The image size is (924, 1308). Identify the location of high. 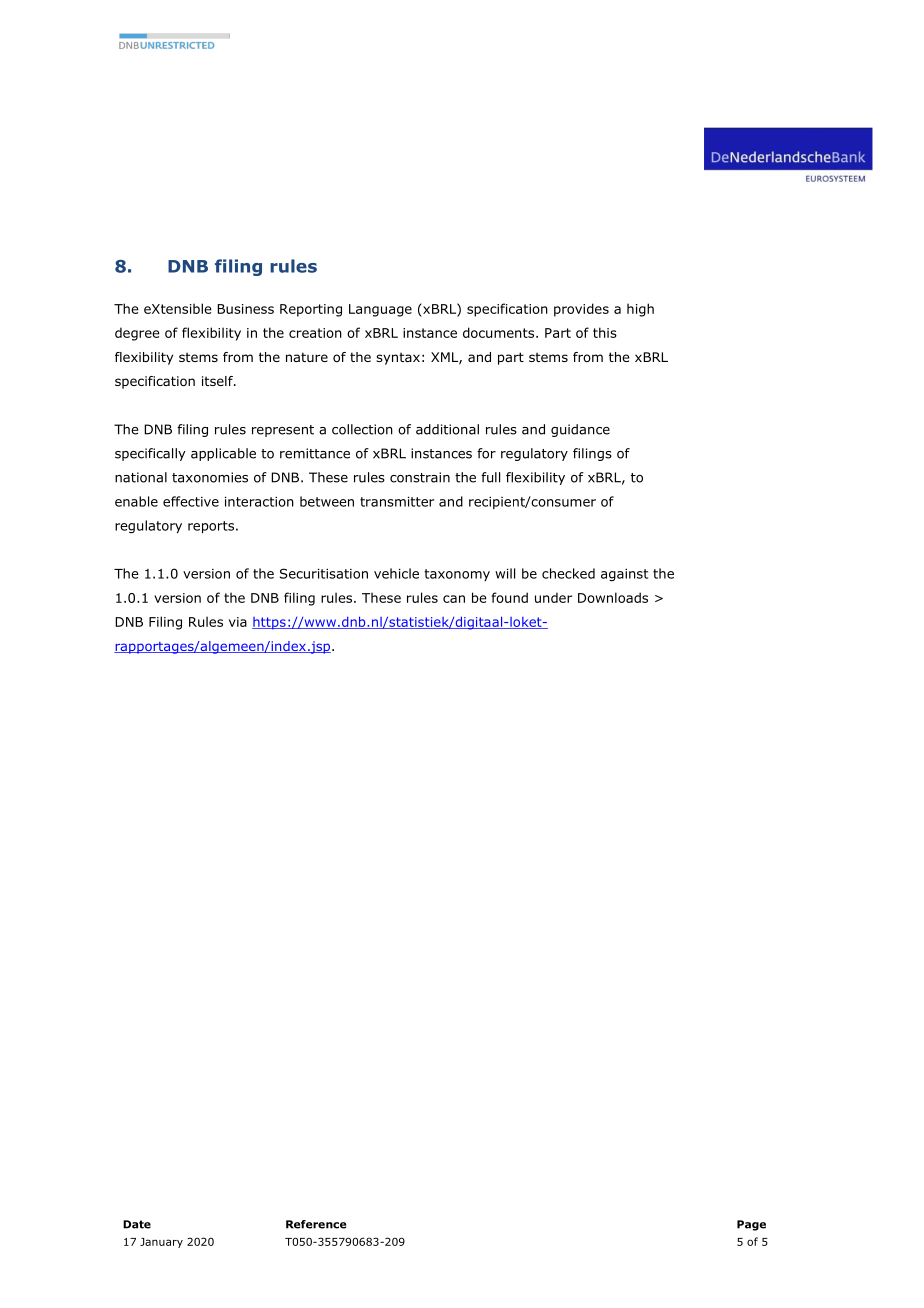
(640, 310).
